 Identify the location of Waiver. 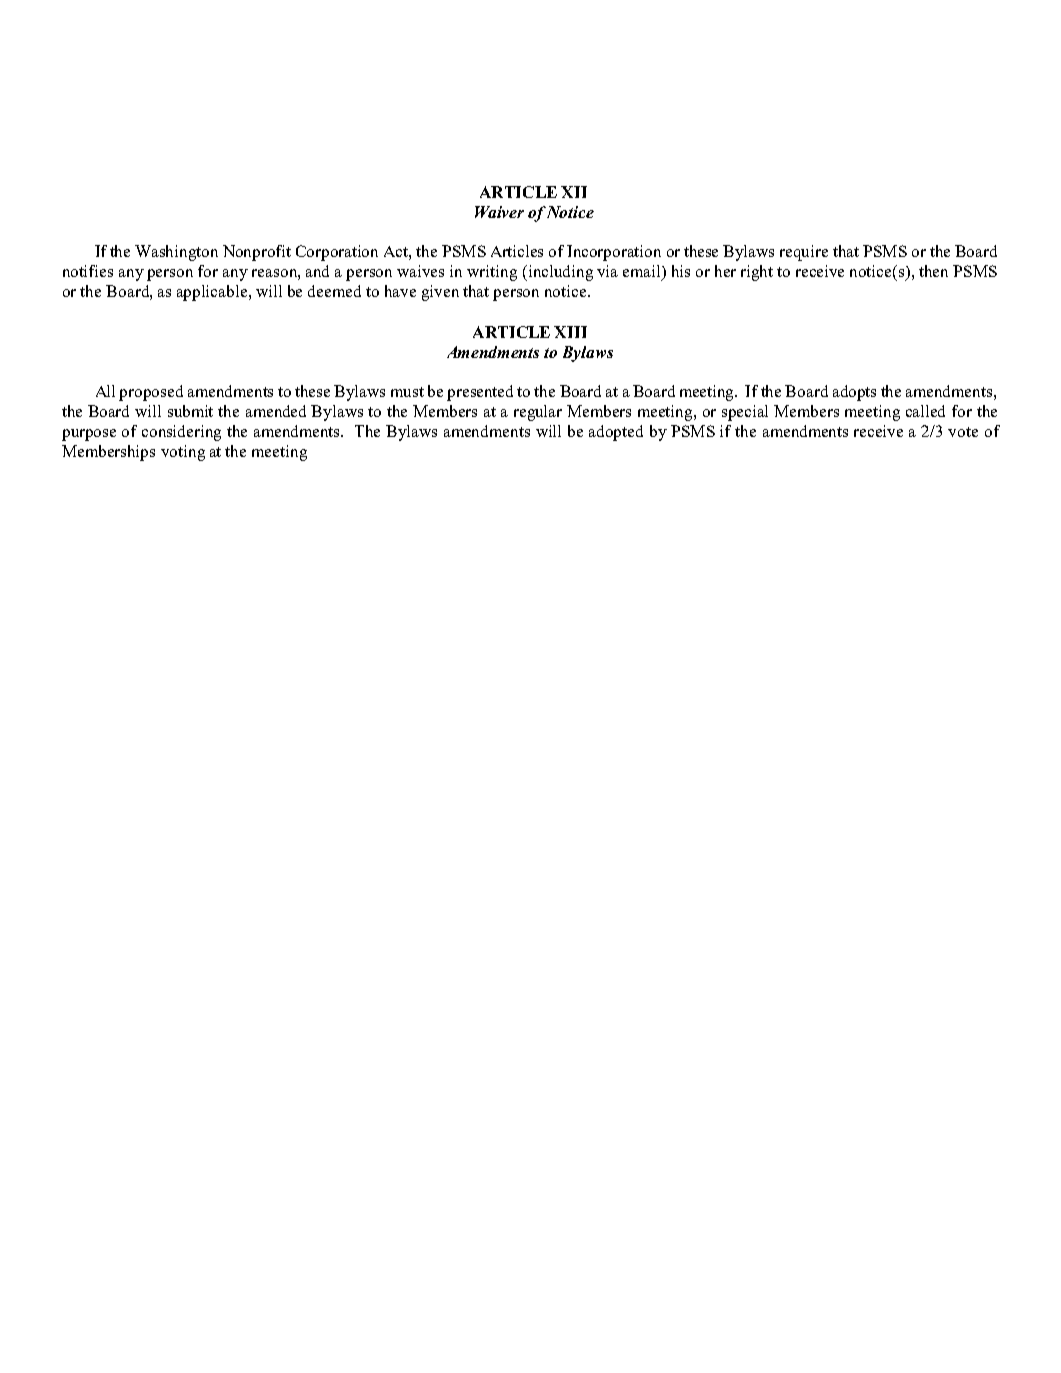
(499, 212).
